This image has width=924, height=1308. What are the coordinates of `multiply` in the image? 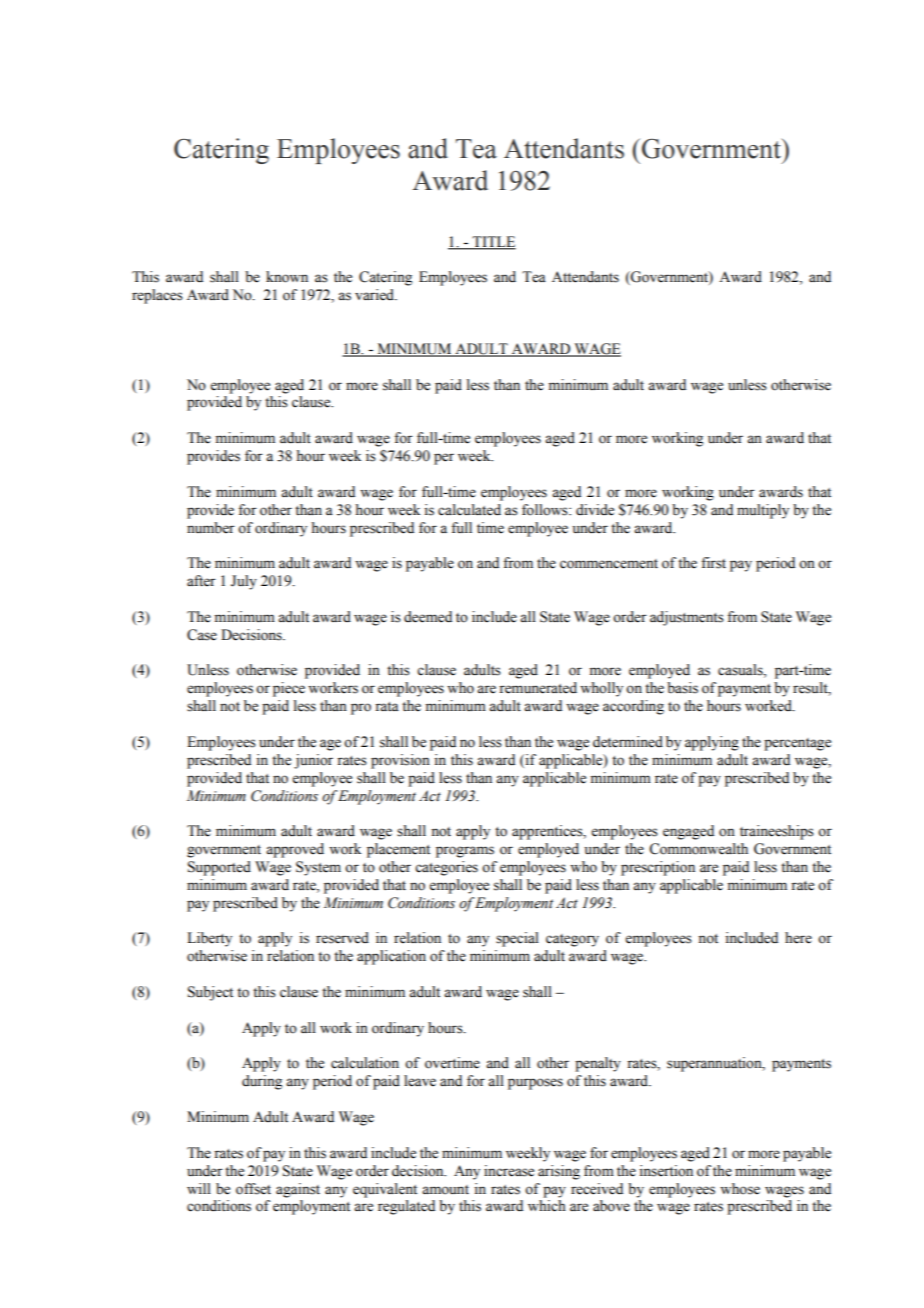 It's located at (763, 511).
